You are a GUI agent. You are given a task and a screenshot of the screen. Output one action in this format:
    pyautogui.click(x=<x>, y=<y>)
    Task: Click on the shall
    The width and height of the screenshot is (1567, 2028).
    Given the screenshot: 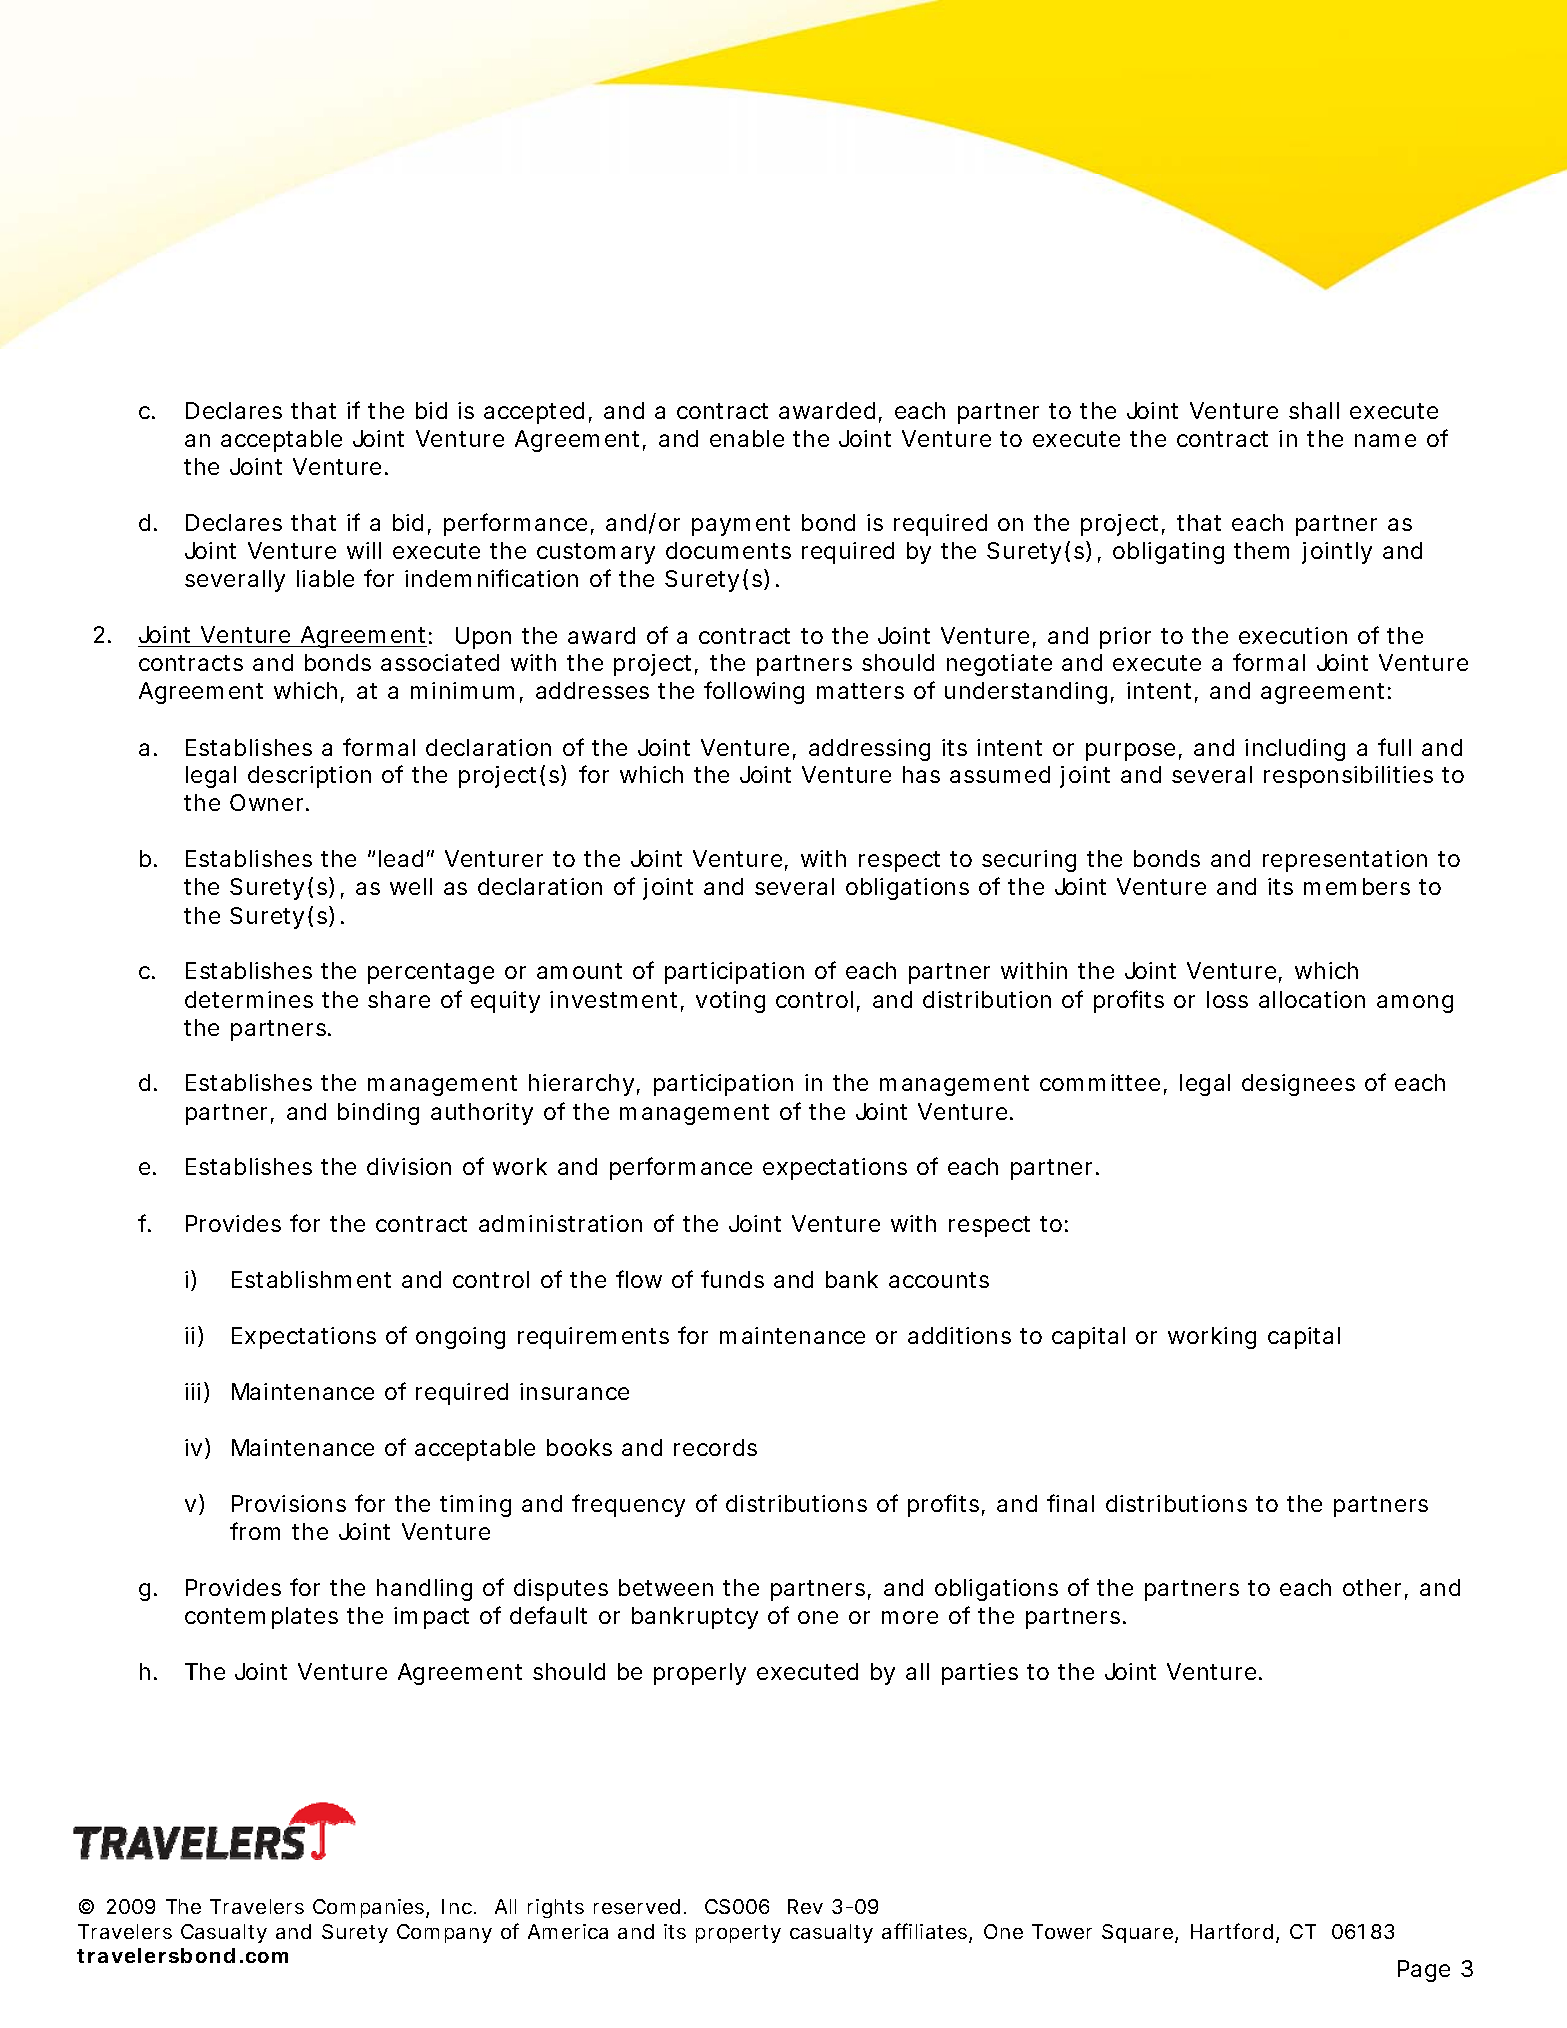 What is the action you would take?
    pyautogui.click(x=1314, y=410)
